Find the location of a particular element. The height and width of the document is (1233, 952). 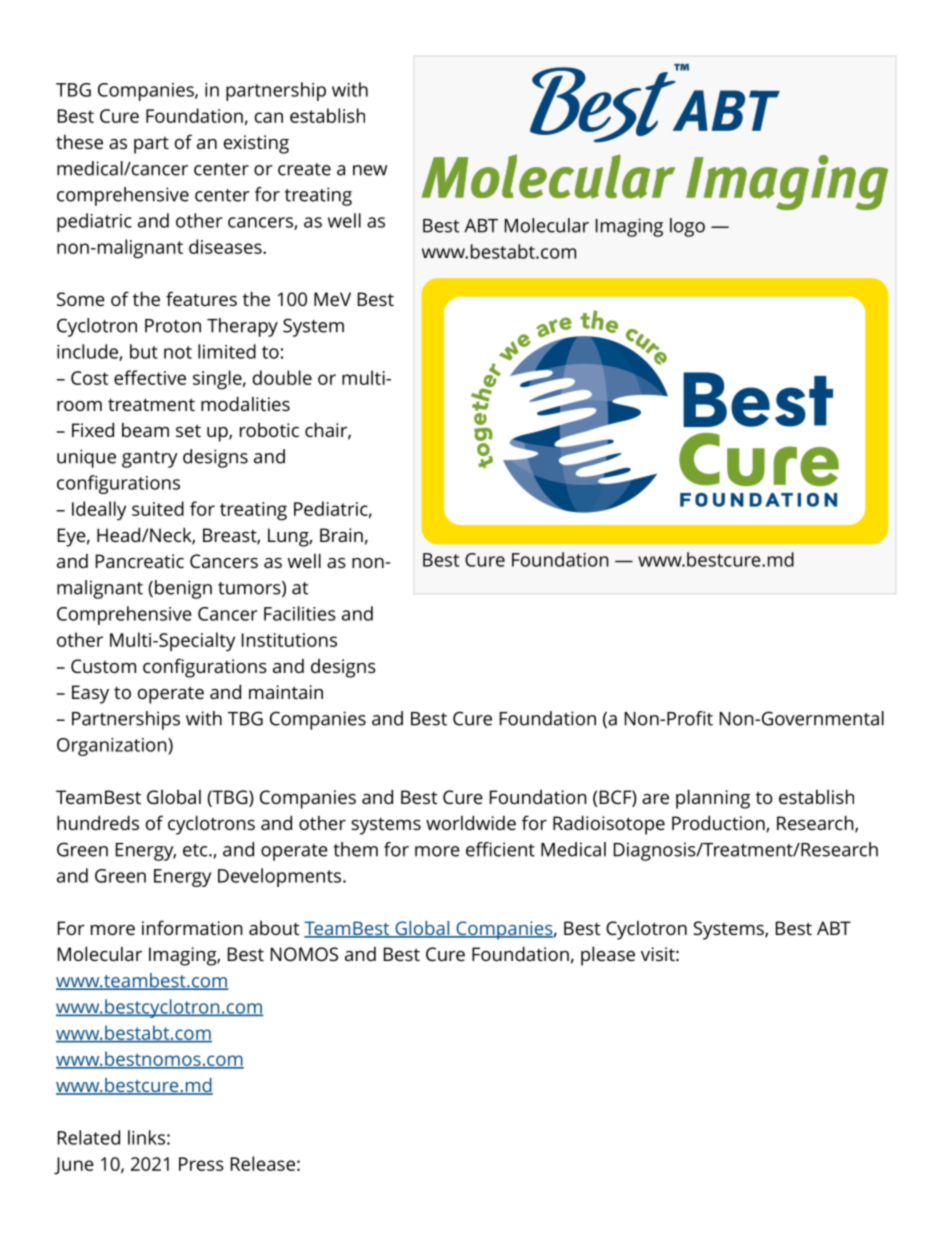

Custom is located at coordinates (103, 666).
